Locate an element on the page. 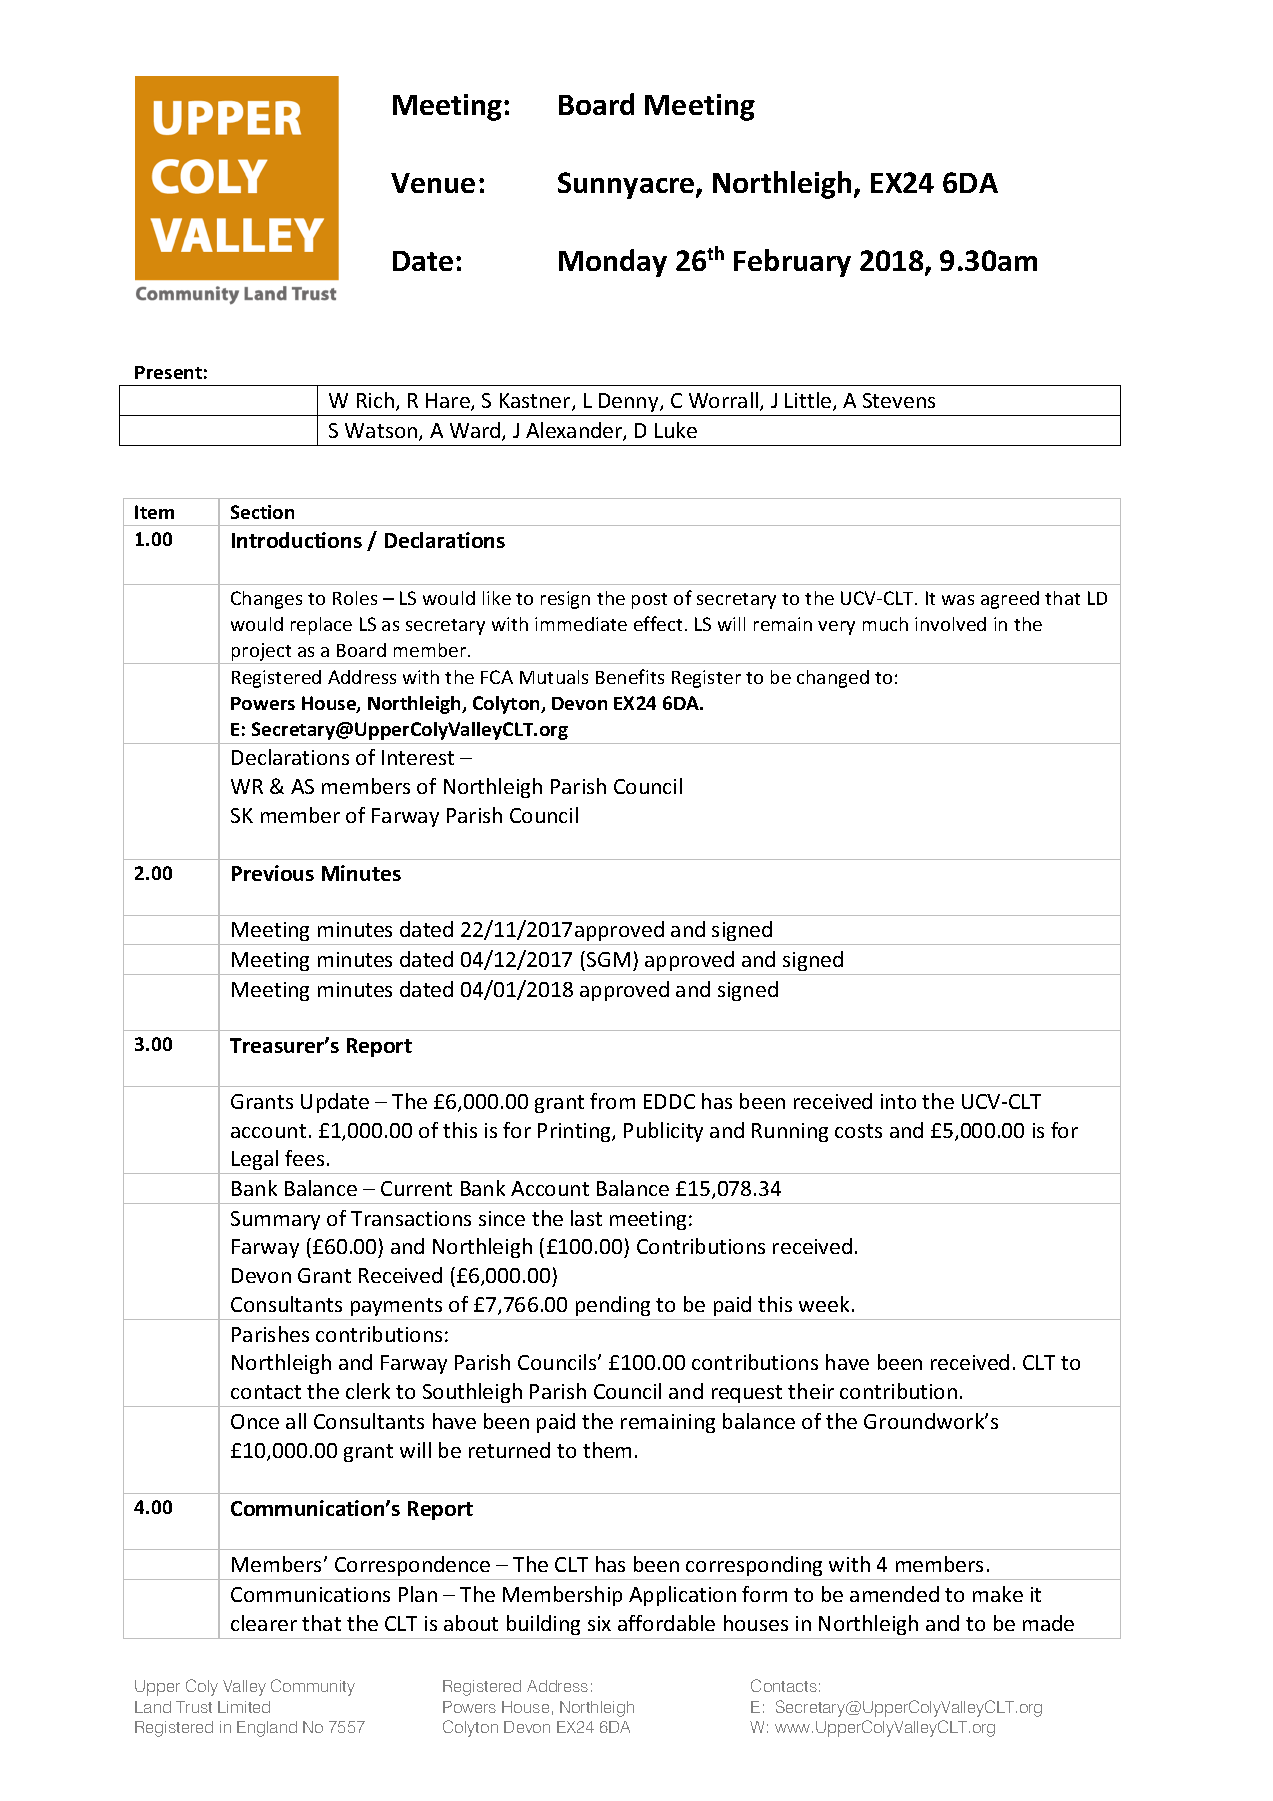 This page has height=1801, width=1273. was is located at coordinates (958, 600).
